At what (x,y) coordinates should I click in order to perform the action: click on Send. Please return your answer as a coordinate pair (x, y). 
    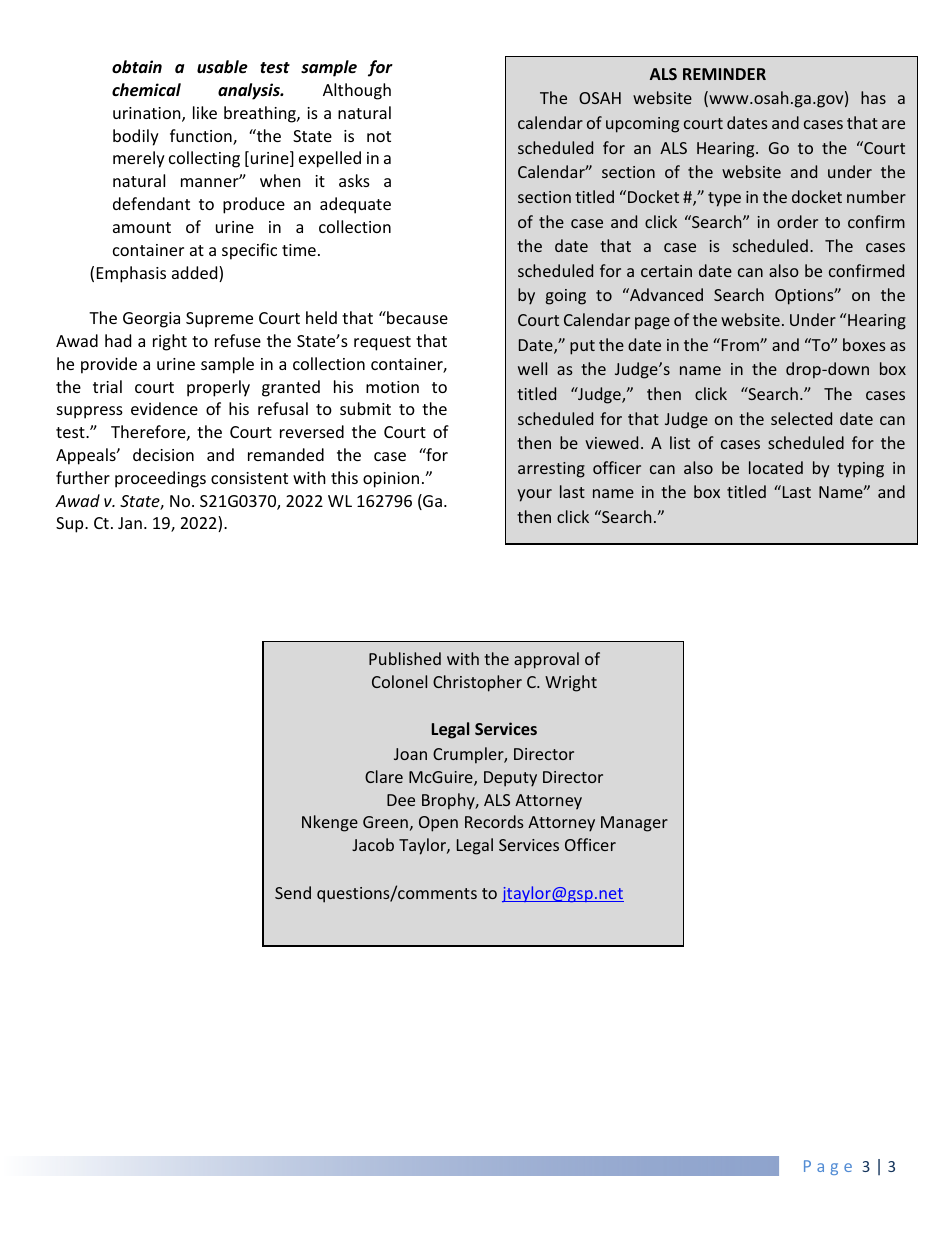
    Looking at the image, I should click on (293, 892).
